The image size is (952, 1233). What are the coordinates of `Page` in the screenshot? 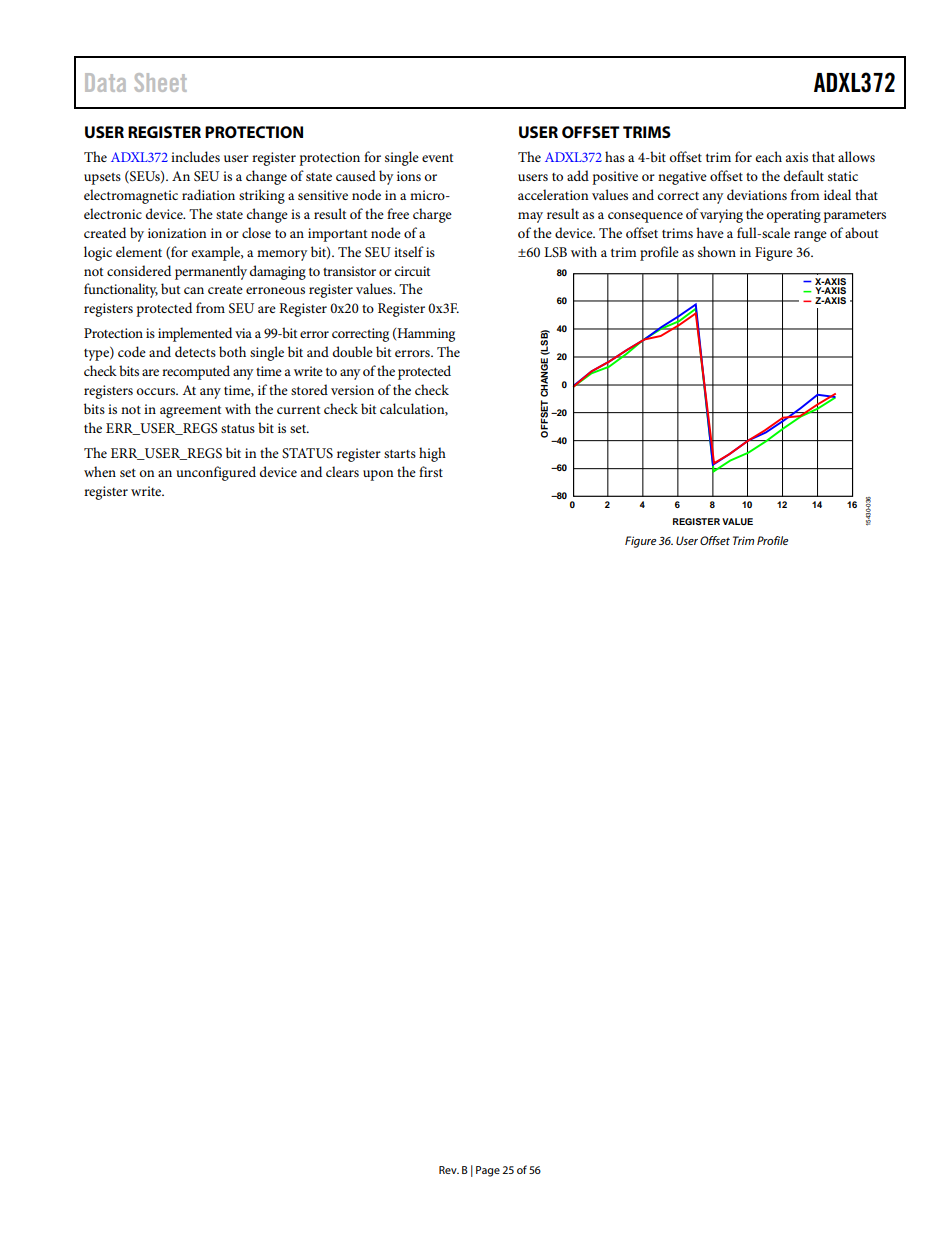 It's located at (488, 1171).
